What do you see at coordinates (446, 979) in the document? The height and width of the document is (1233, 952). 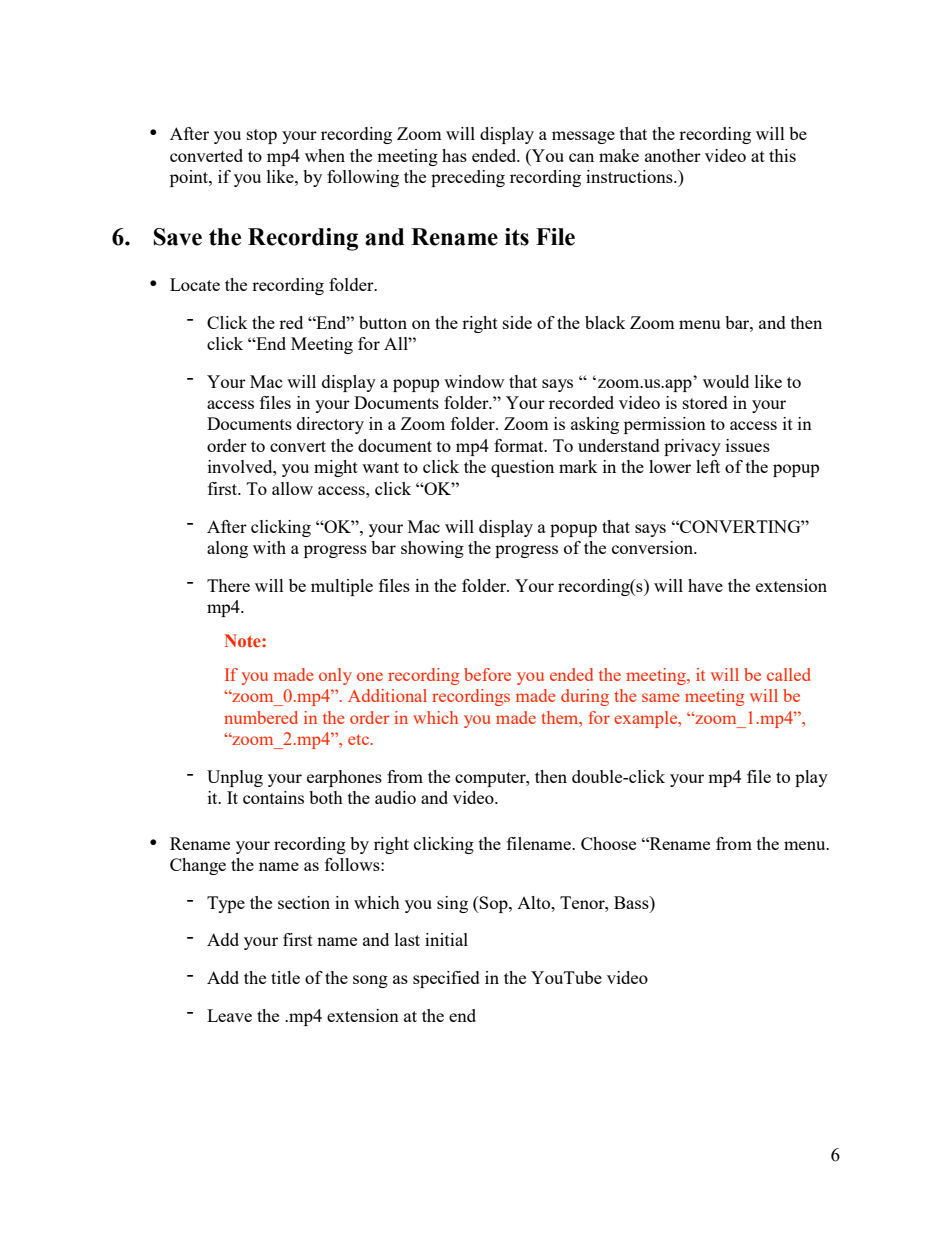 I see `specified` at bounding box center [446, 979].
